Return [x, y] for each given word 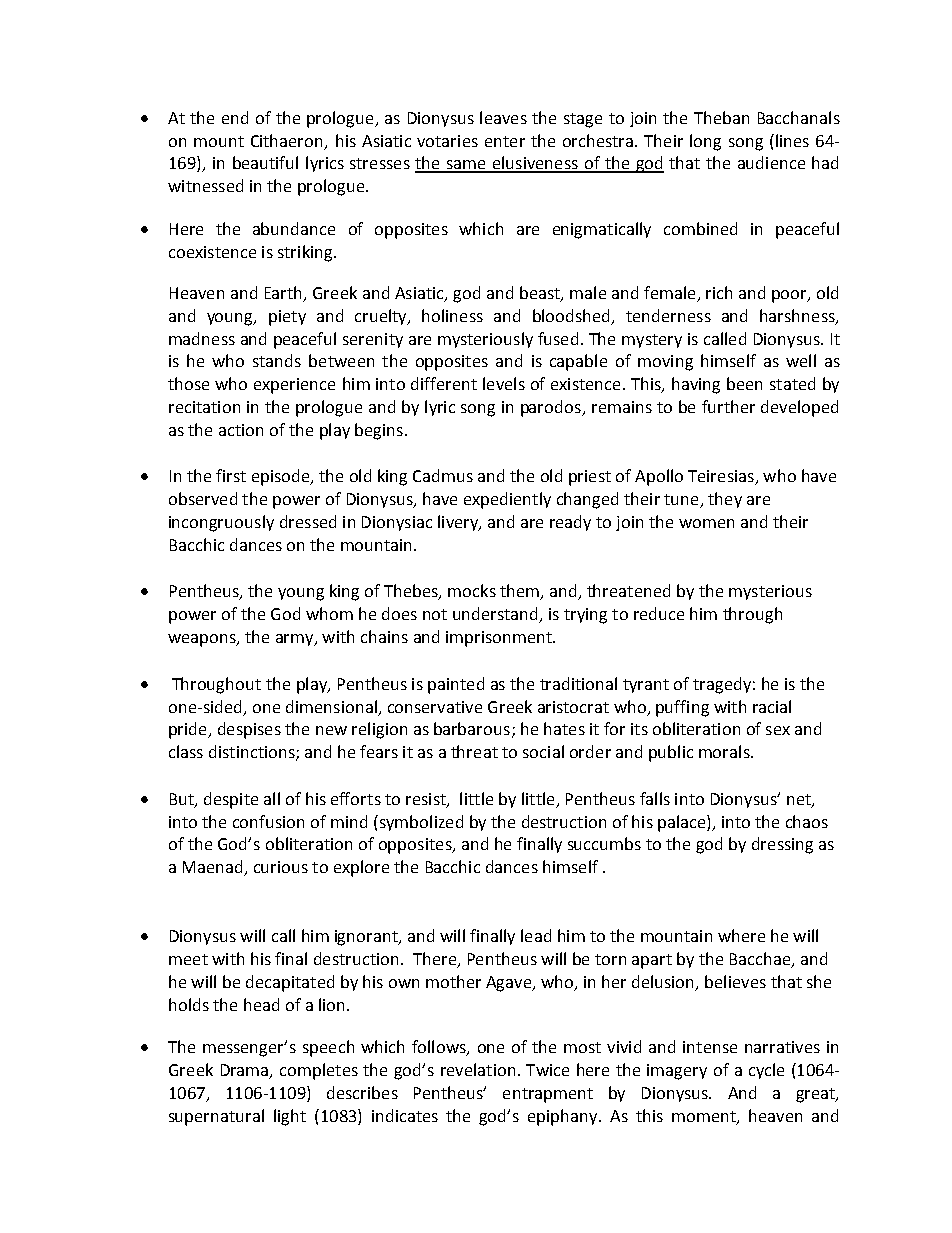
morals [725, 751]
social [543, 751]
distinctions [253, 753]
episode [282, 477]
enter [505, 141]
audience [771, 162]
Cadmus [443, 475]
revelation [478, 1069]
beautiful [265, 162]
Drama [246, 1071]
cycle [766, 1071]
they [725, 500]
